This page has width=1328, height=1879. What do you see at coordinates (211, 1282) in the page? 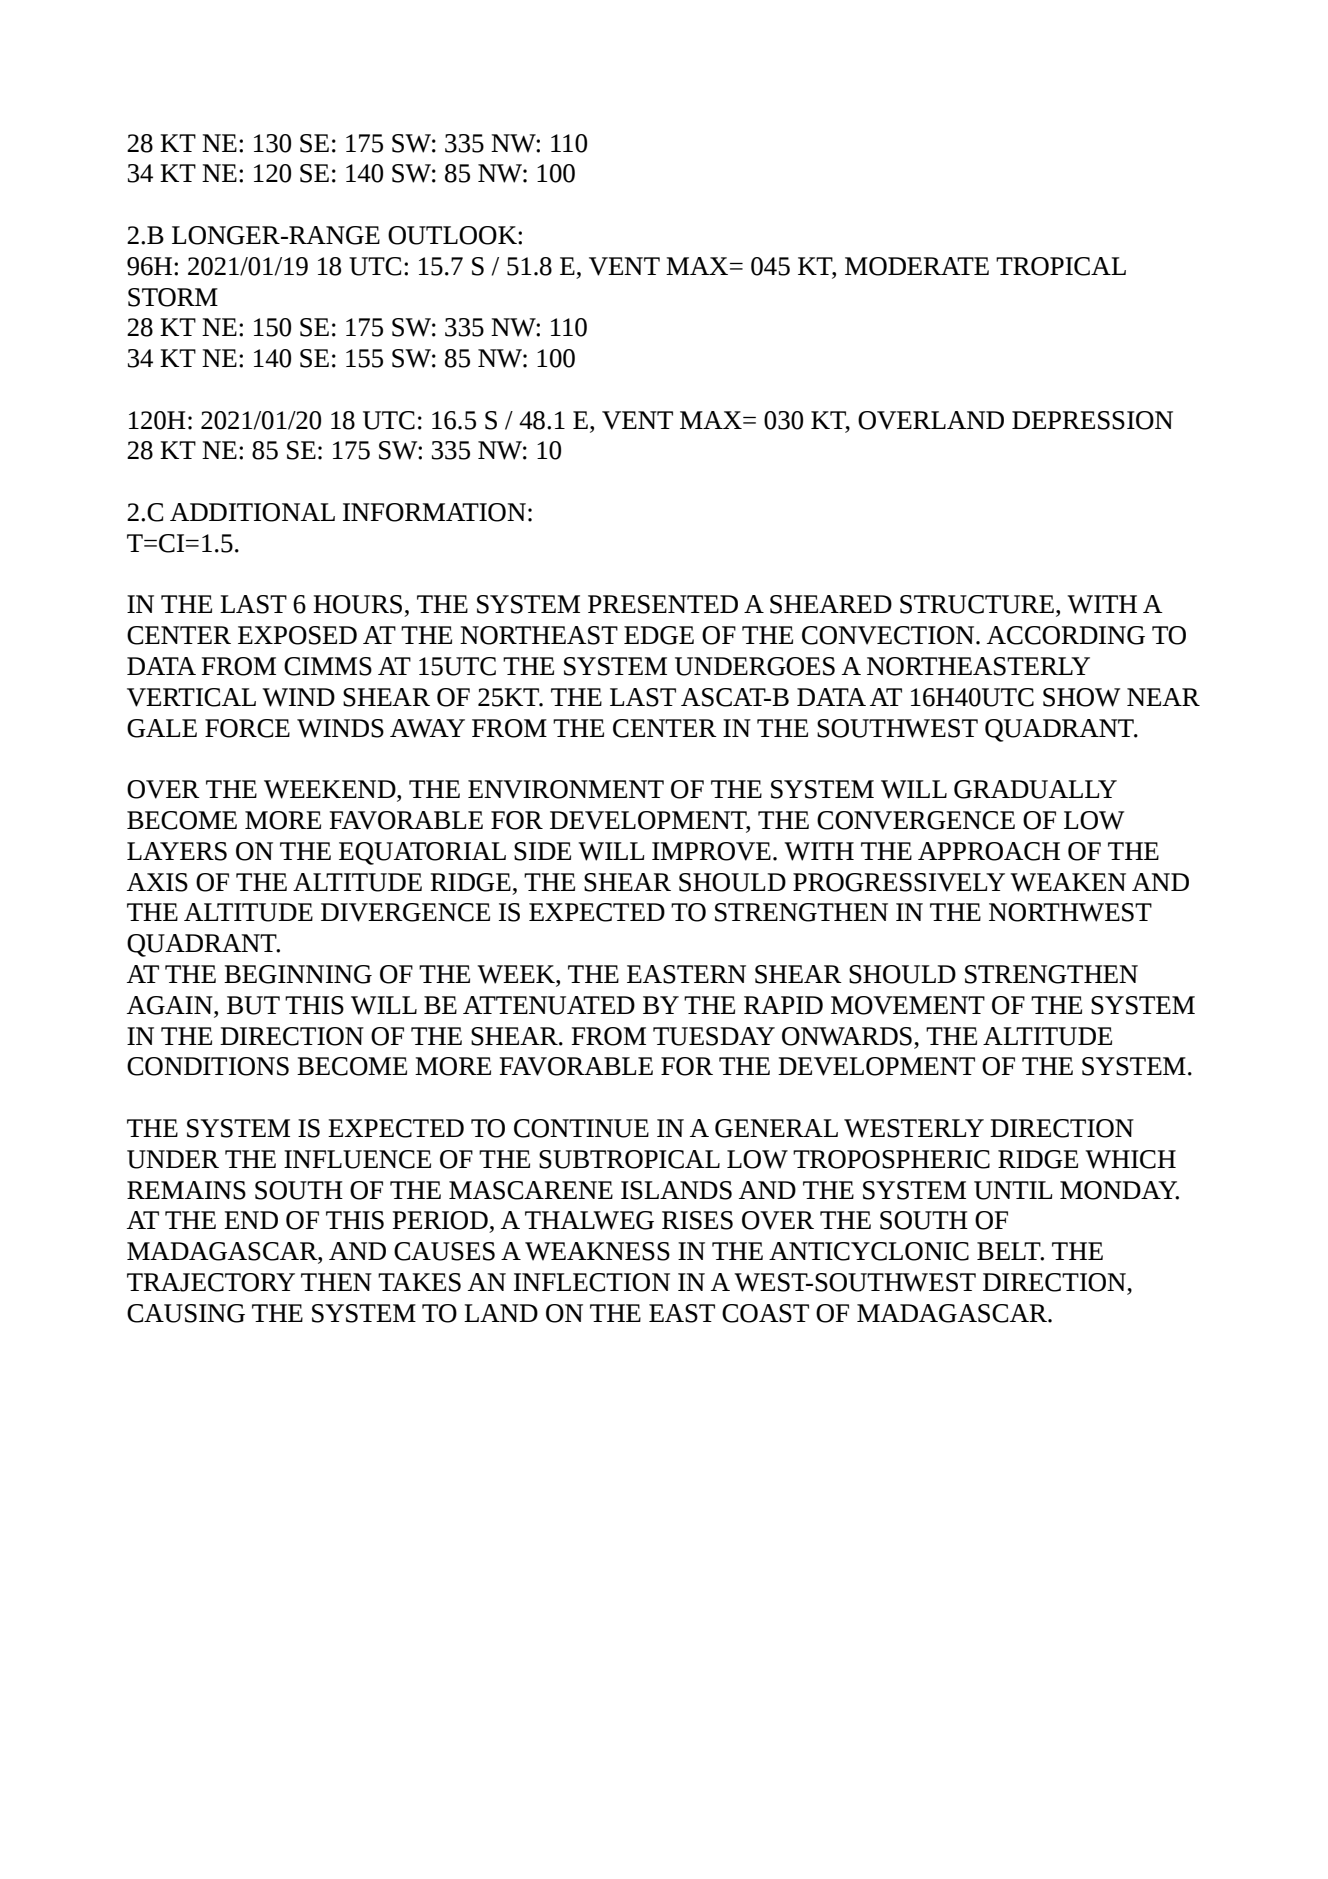
I see `TRAJECTORY` at bounding box center [211, 1282].
